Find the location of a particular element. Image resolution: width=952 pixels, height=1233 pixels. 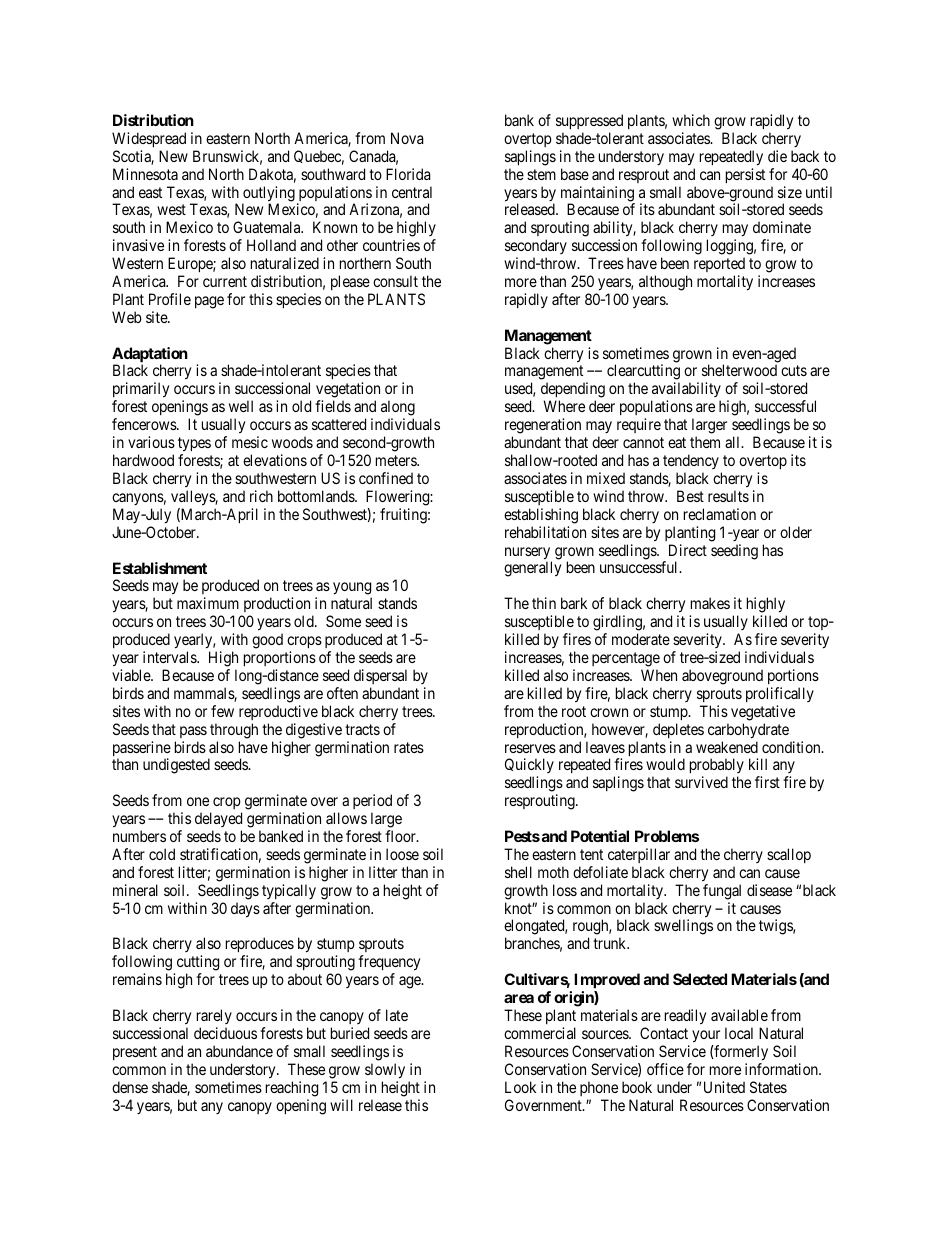

persist is located at coordinates (745, 175).
